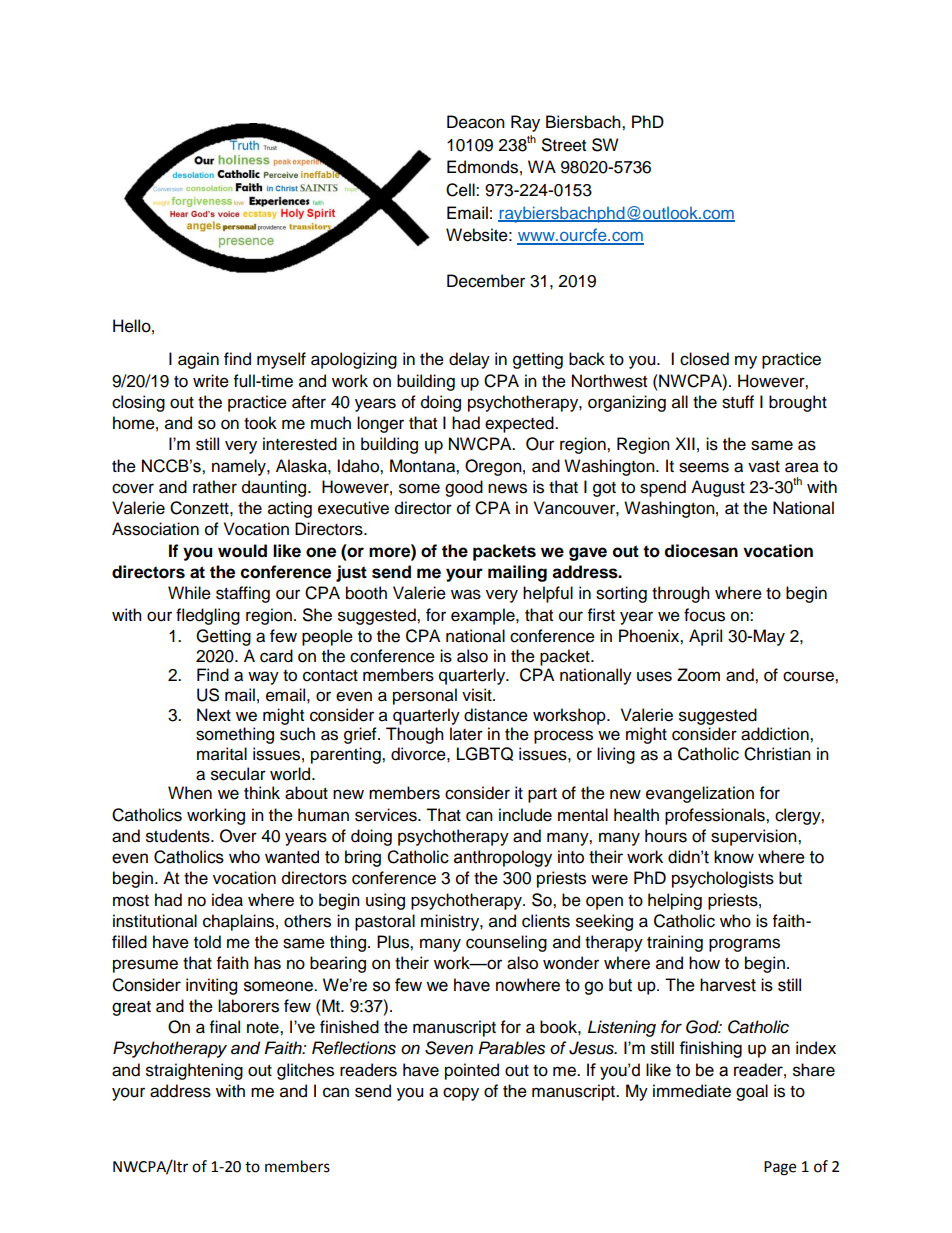 The width and height of the page is (952, 1233). I want to click on closed, so click(704, 359).
